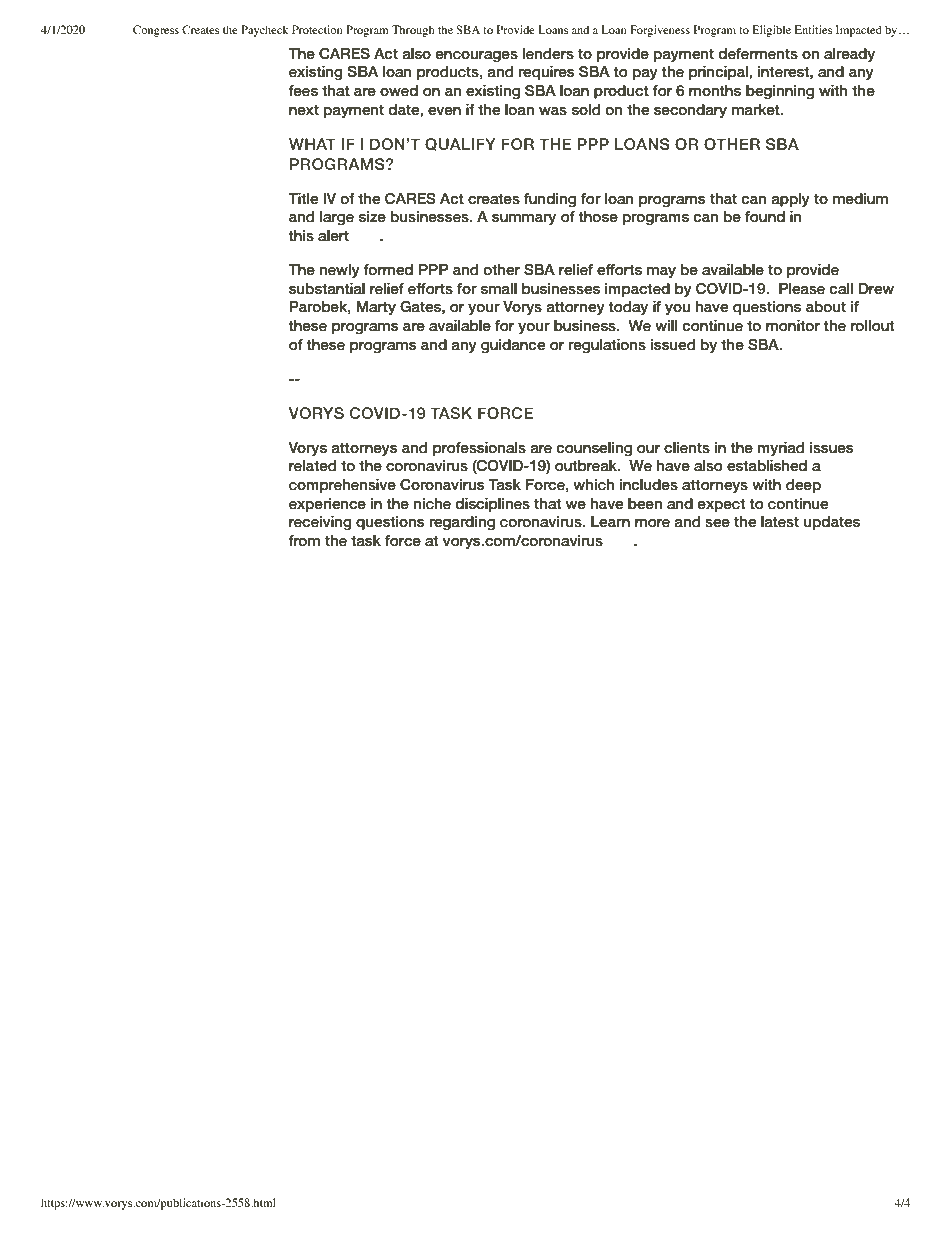  I want to click on funding, so click(550, 200).
